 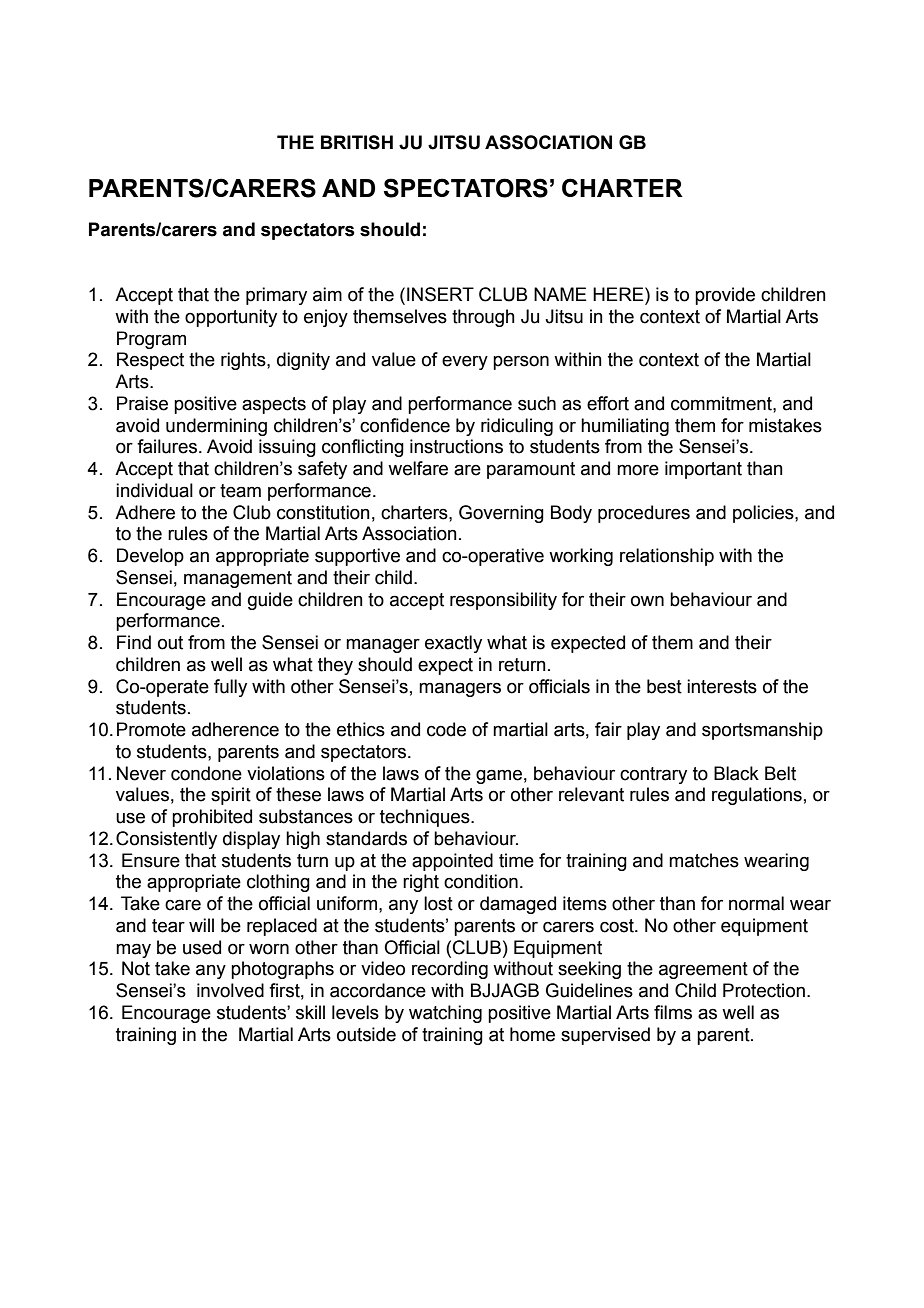 What do you see at coordinates (216, 427) in the image?
I see `undermining` at bounding box center [216, 427].
